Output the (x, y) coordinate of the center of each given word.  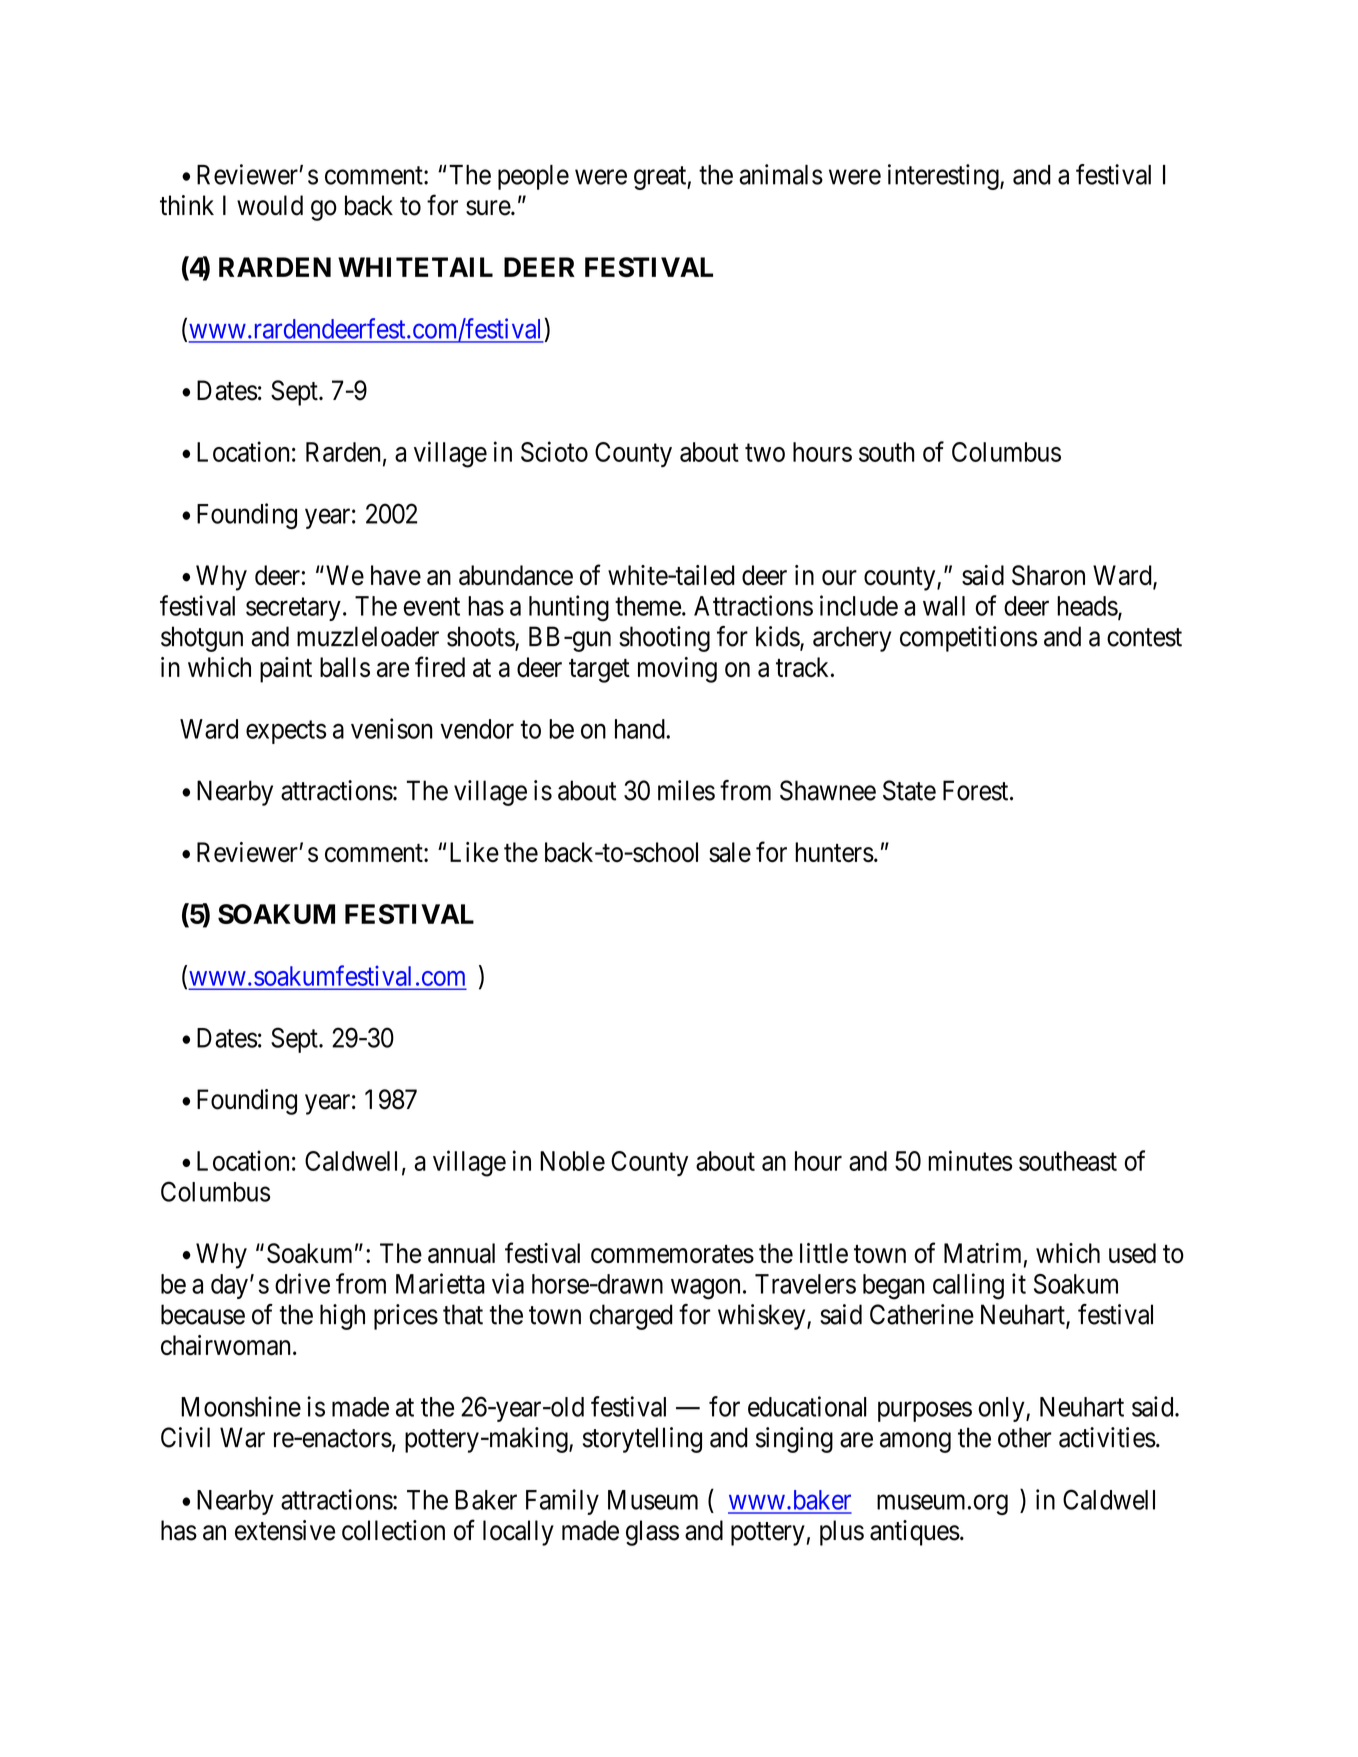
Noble (572, 1161)
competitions (968, 639)
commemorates (672, 1254)
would (270, 205)
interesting (944, 177)
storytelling (642, 1440)
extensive (285, 1530)
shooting (664, 639)
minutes (970, 1160)
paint (286, 670)
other (1024, 1437)
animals (781, 174)
